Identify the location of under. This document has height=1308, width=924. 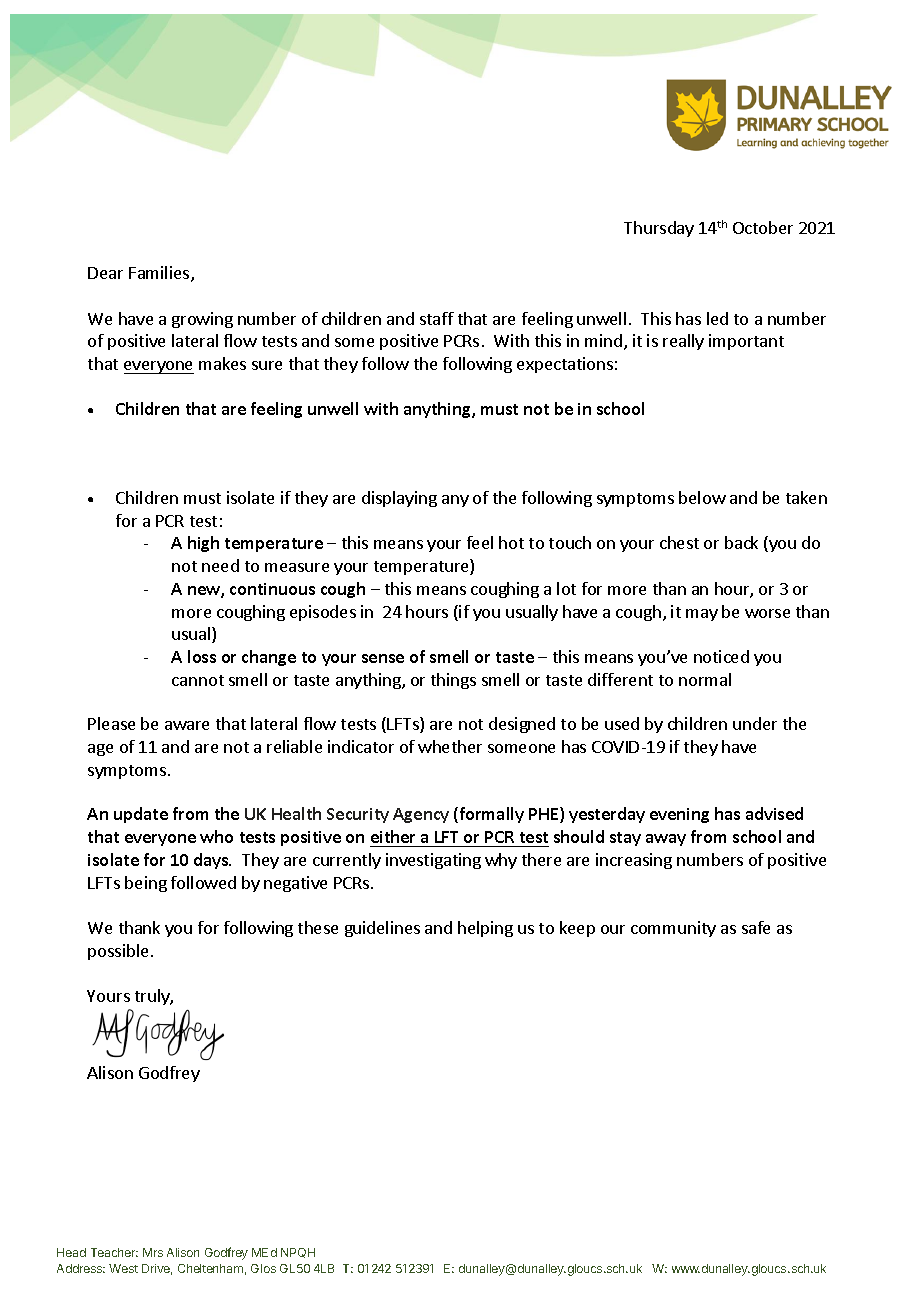
(755, 723).
